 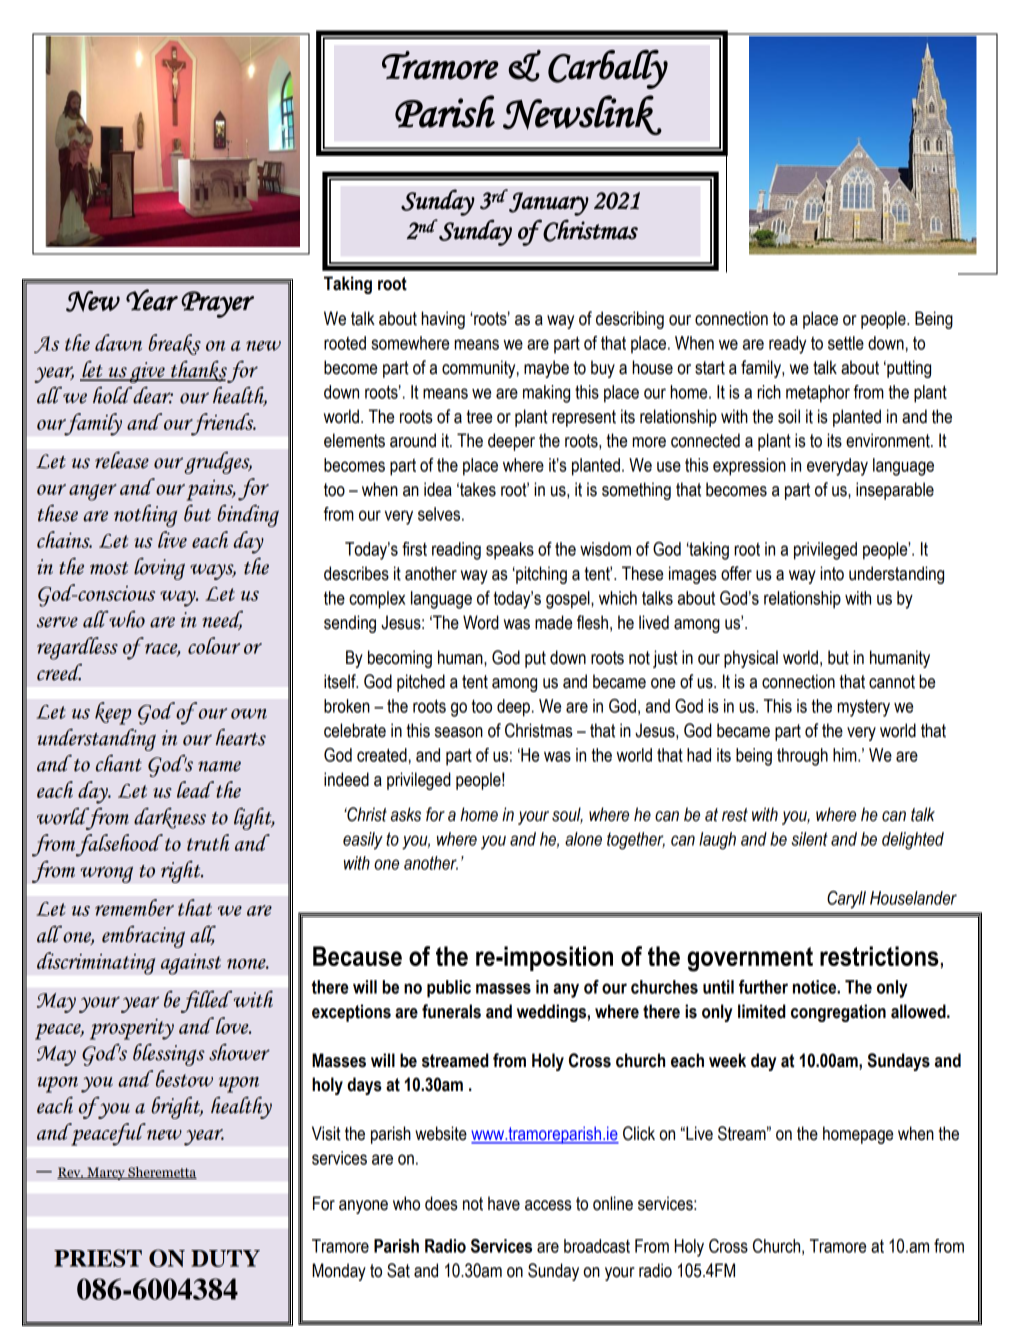 What do you see at coordinates (787, 345) in the screenshot?
I see `ready` at bounding box center [787, 345].
